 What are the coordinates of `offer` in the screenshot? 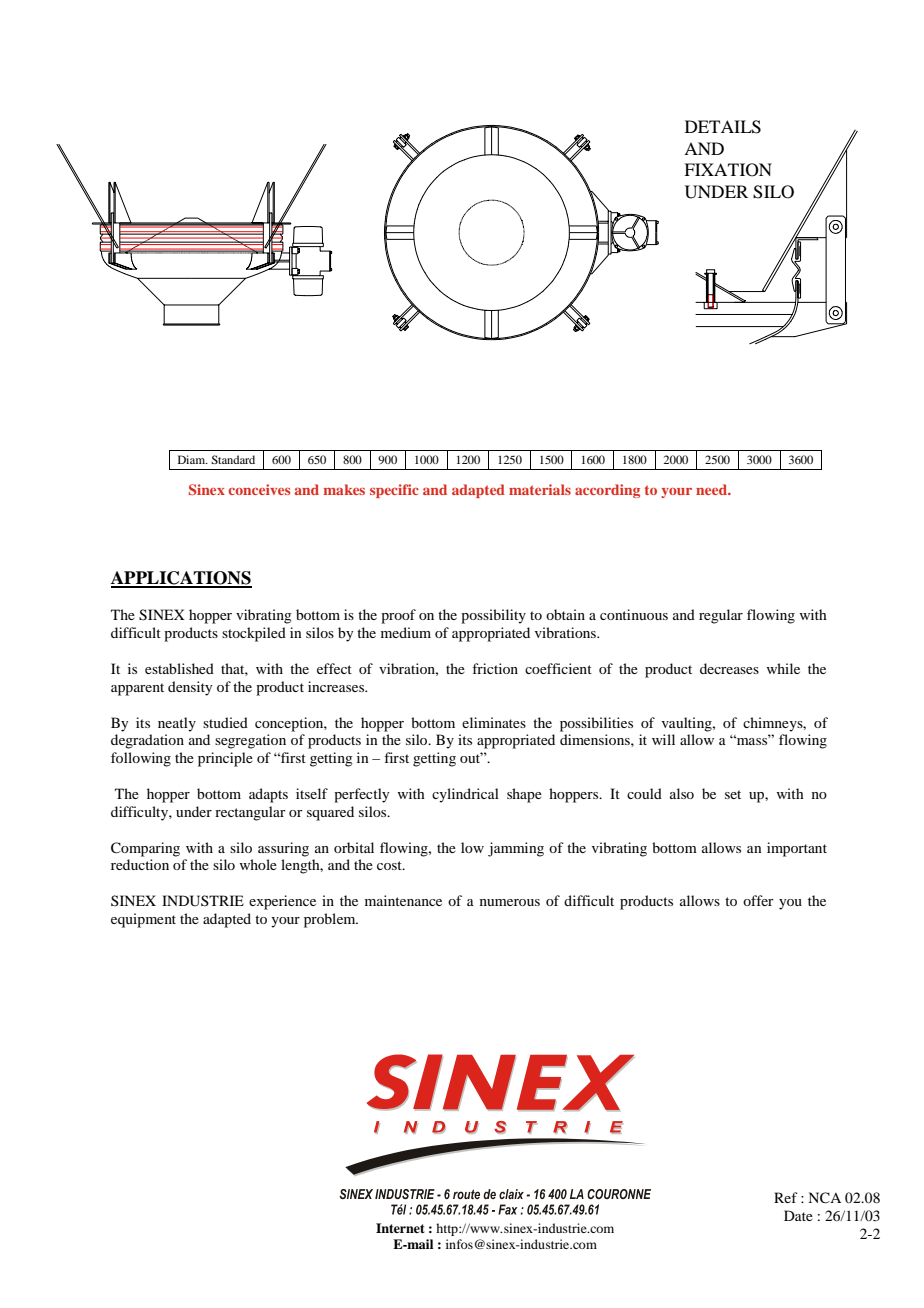 It's located at (758, 900).
